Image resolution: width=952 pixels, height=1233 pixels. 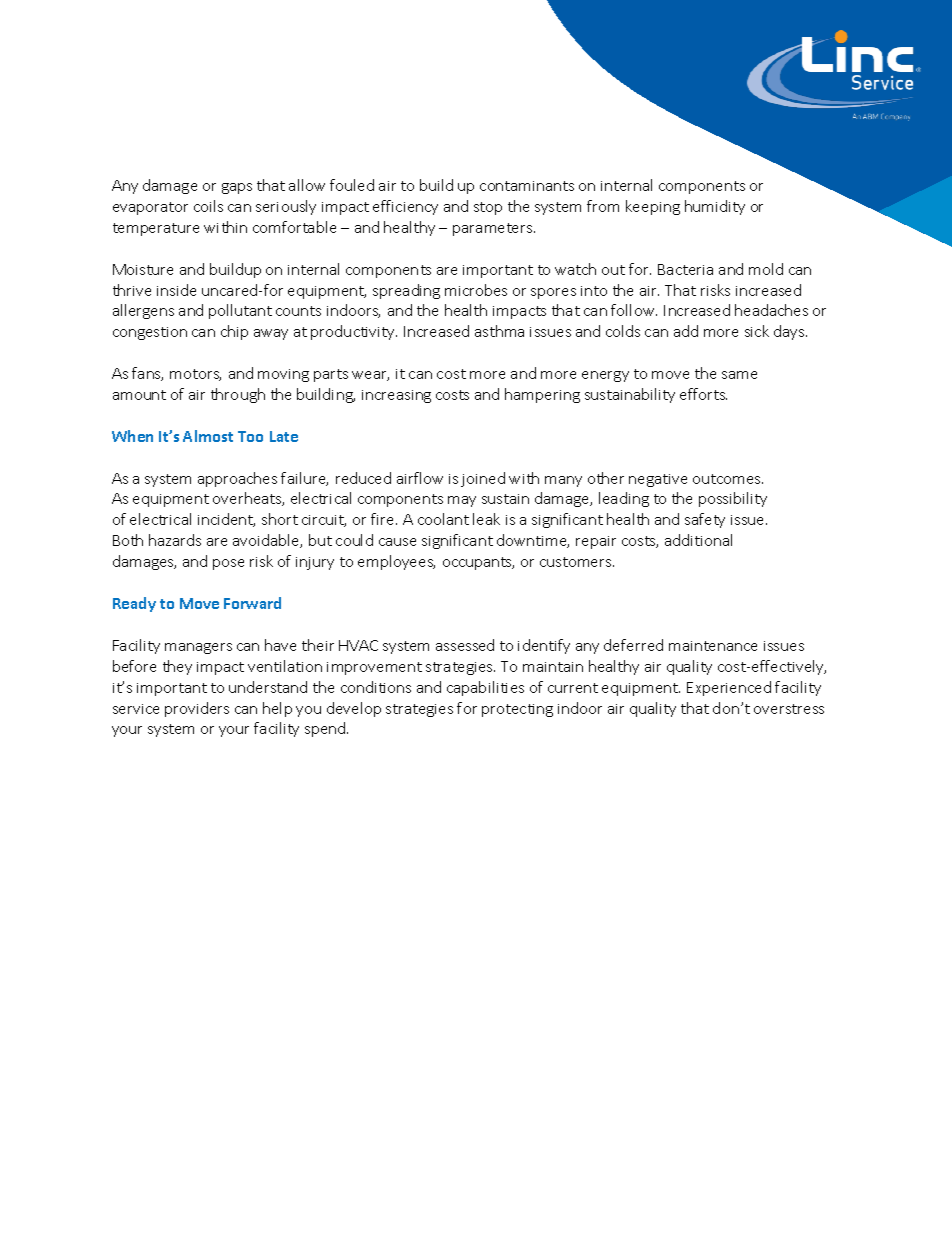 I want to click on joined, so click(x=483, y=479).
